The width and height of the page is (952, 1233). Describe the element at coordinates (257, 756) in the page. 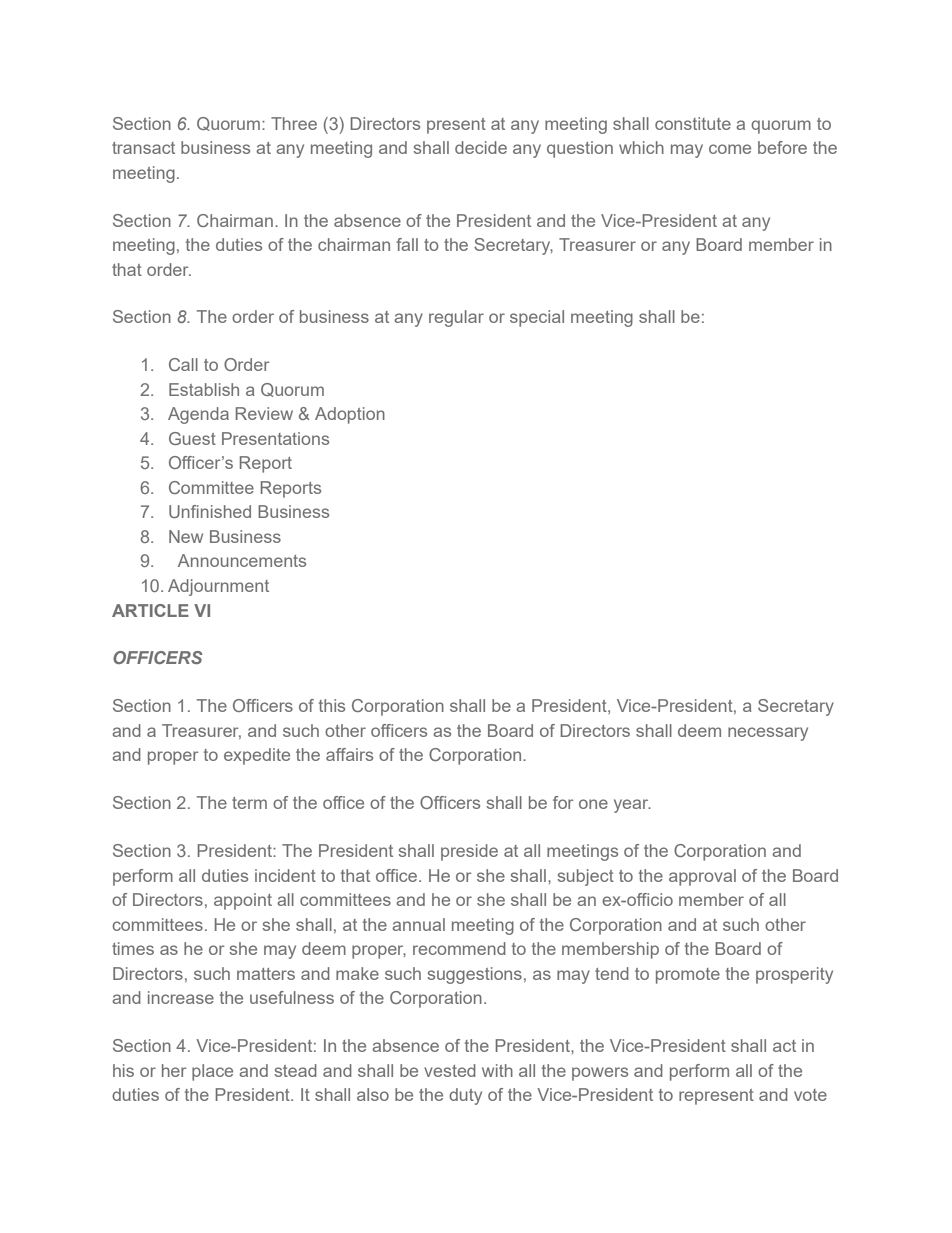

I see `expedite` at that location.
